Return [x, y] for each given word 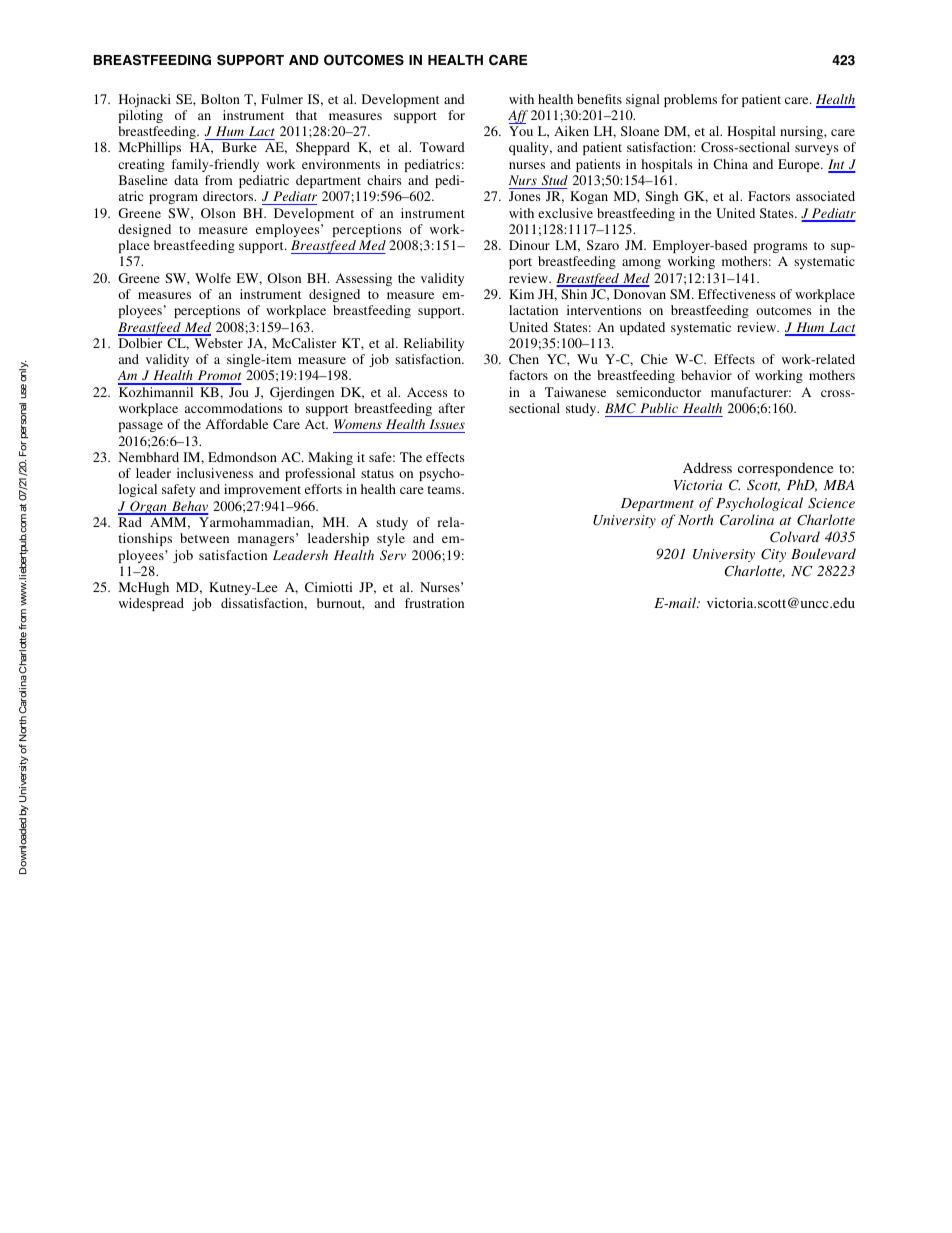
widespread [151, 604]
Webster [218, 343]
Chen [524, 359]
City [773, 555]
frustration [434, 603]
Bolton [220, 99]
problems [690, 100]
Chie [654, 359]
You [521, 131]
